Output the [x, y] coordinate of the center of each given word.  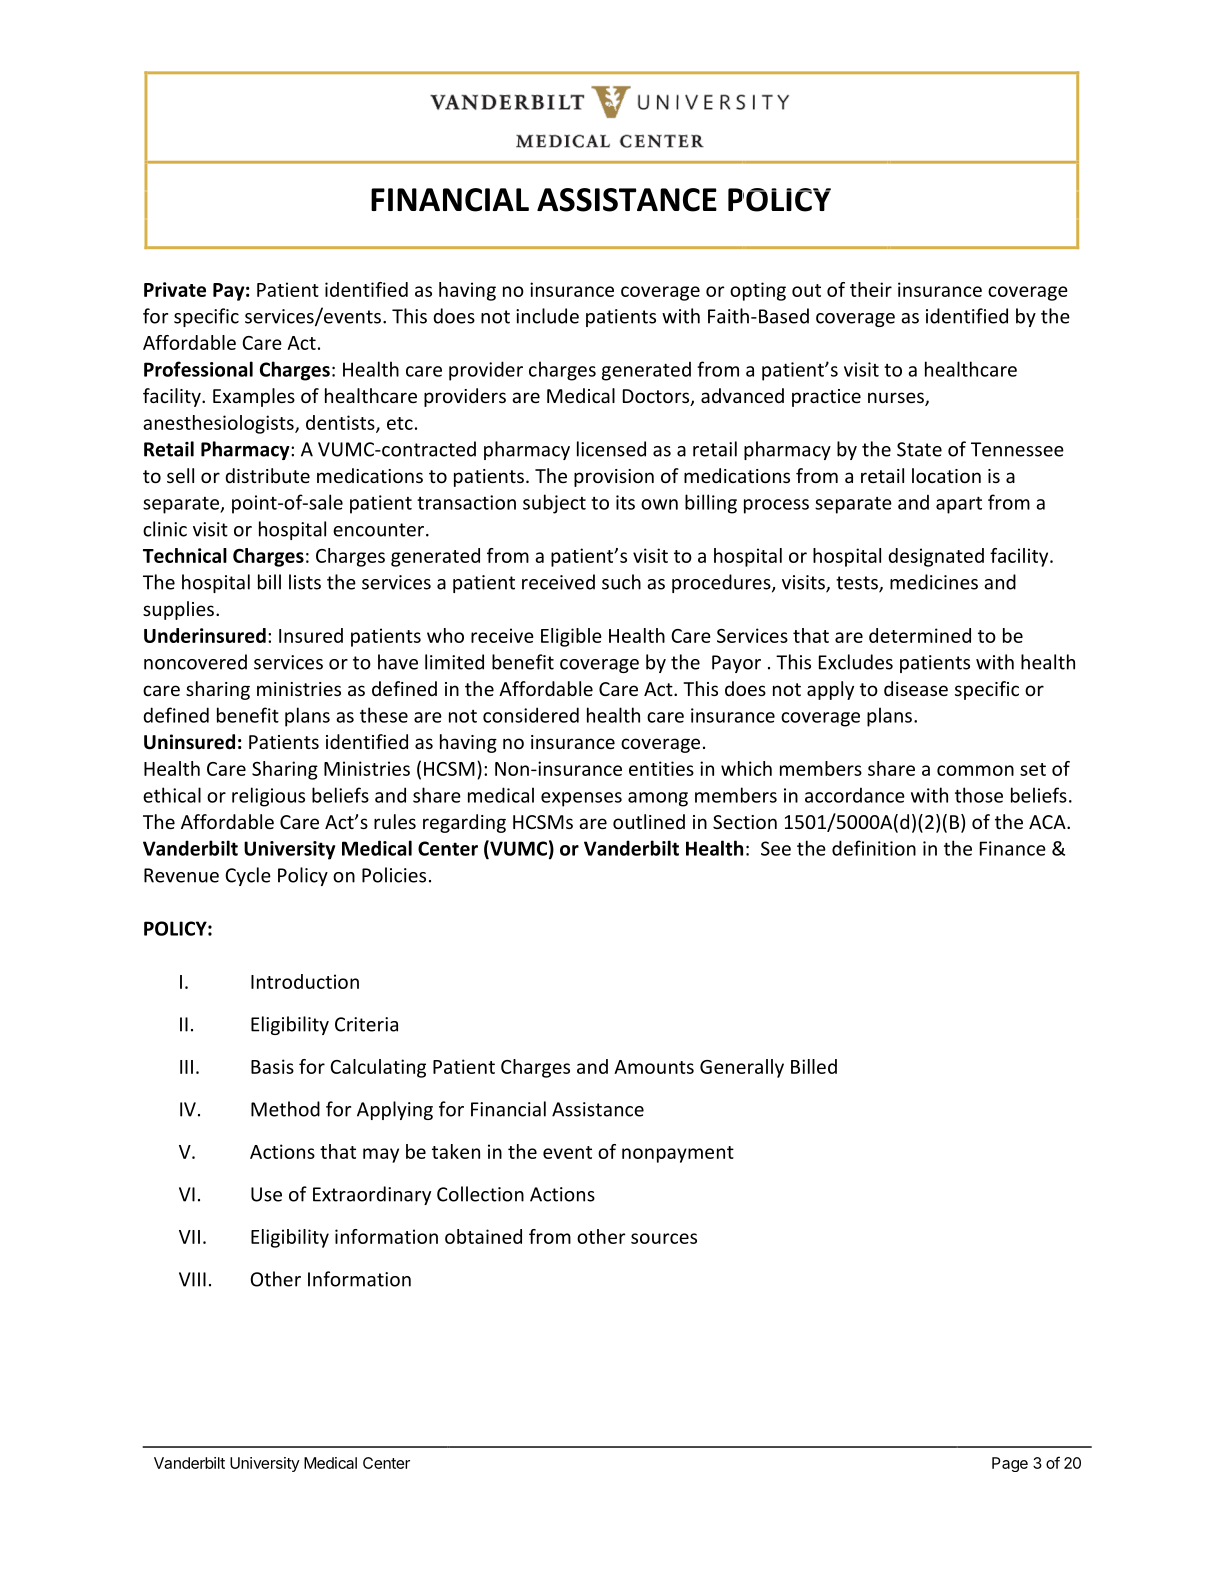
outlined [649, 821]
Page [1010, 1464]
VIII [192, 1279]
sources [664, 1238]
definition [874, 848]
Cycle [248, 876]
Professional [198, 369]
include [547, 316]
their [871, 289]
